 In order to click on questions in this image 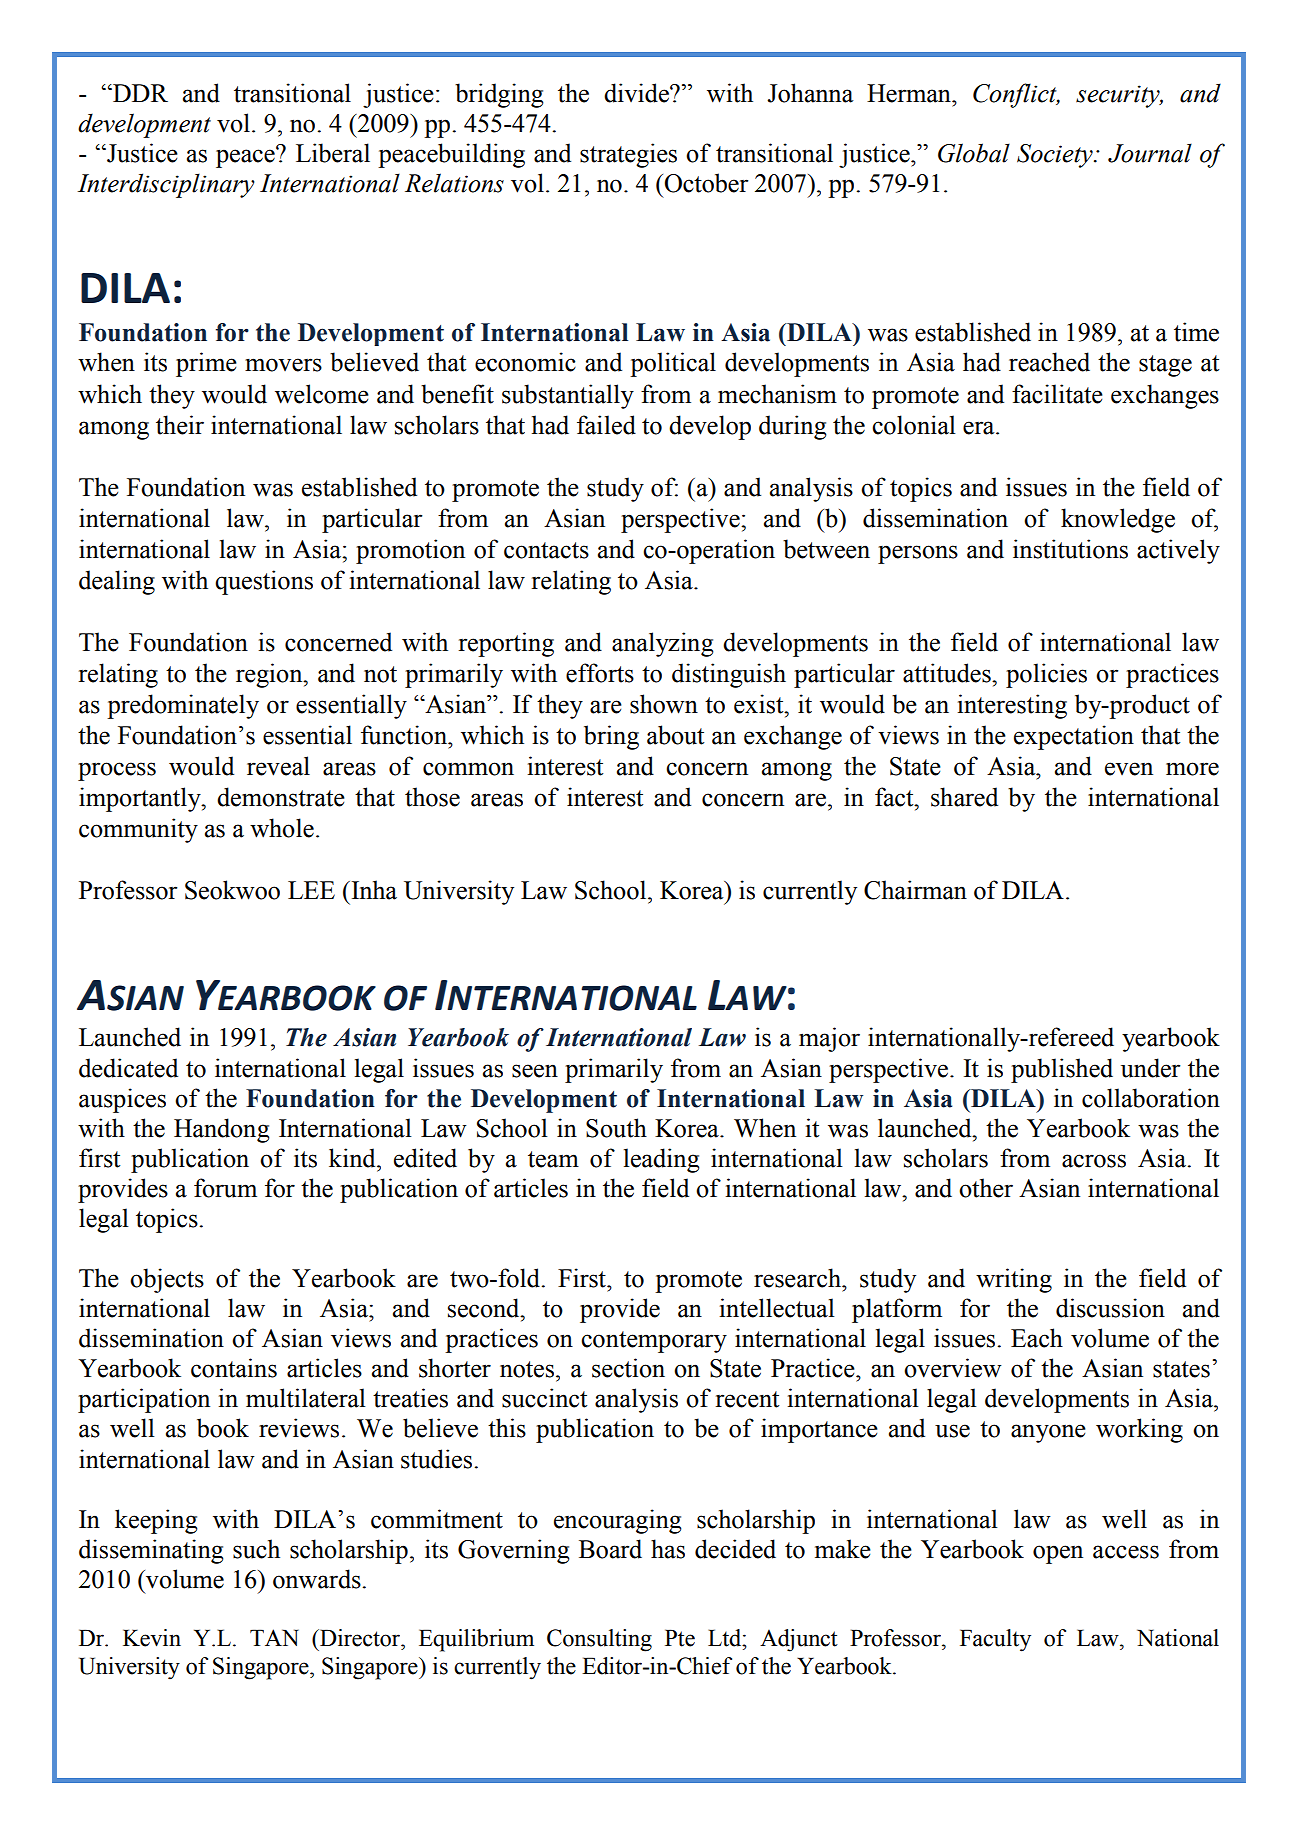, I will do `click(264, 582)`.
